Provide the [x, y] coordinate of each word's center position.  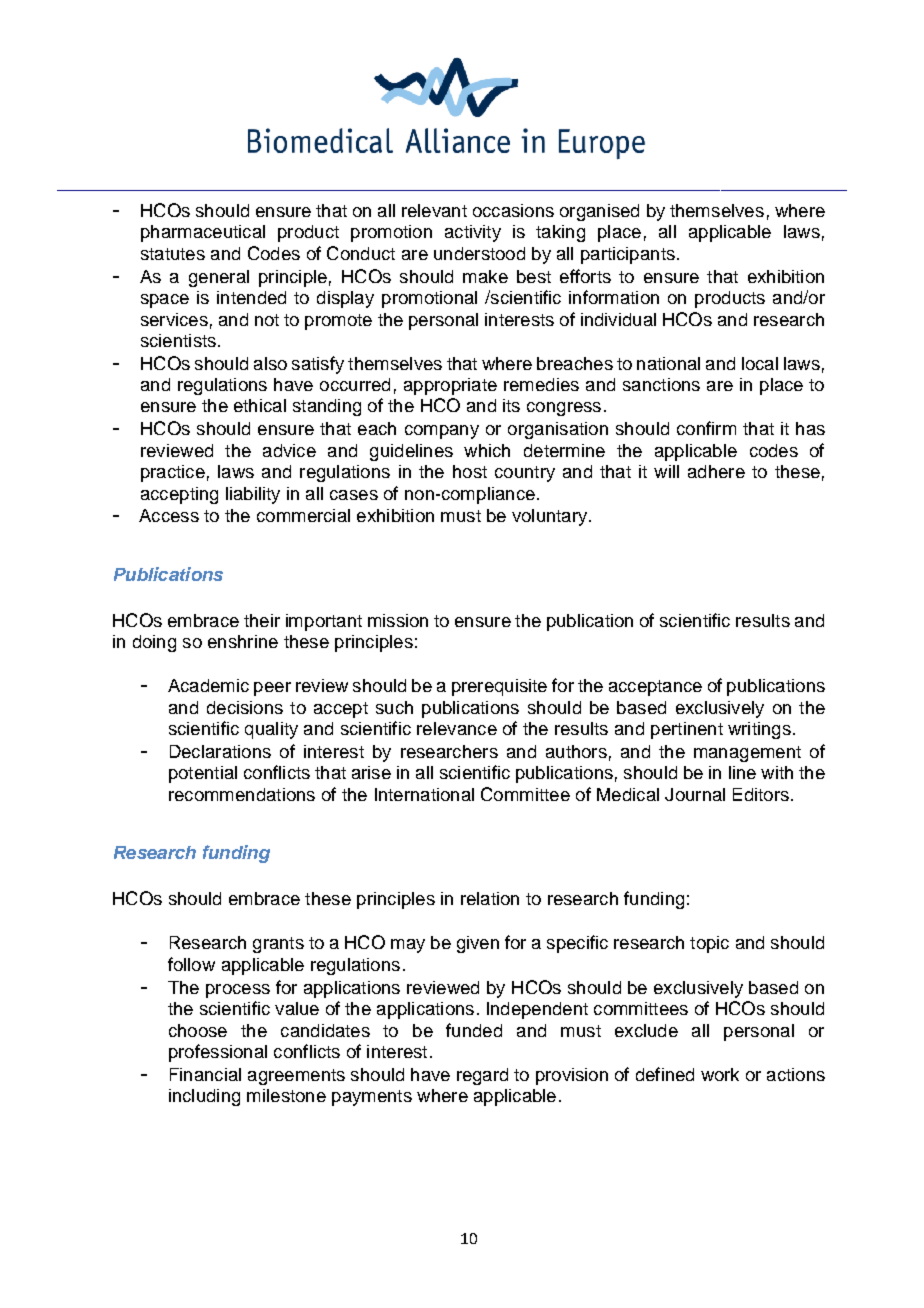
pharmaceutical [203, 233]
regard [482, 1076]
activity [473, 233]
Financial [205, 1074]
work [720, 1074]
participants [628, 255]
